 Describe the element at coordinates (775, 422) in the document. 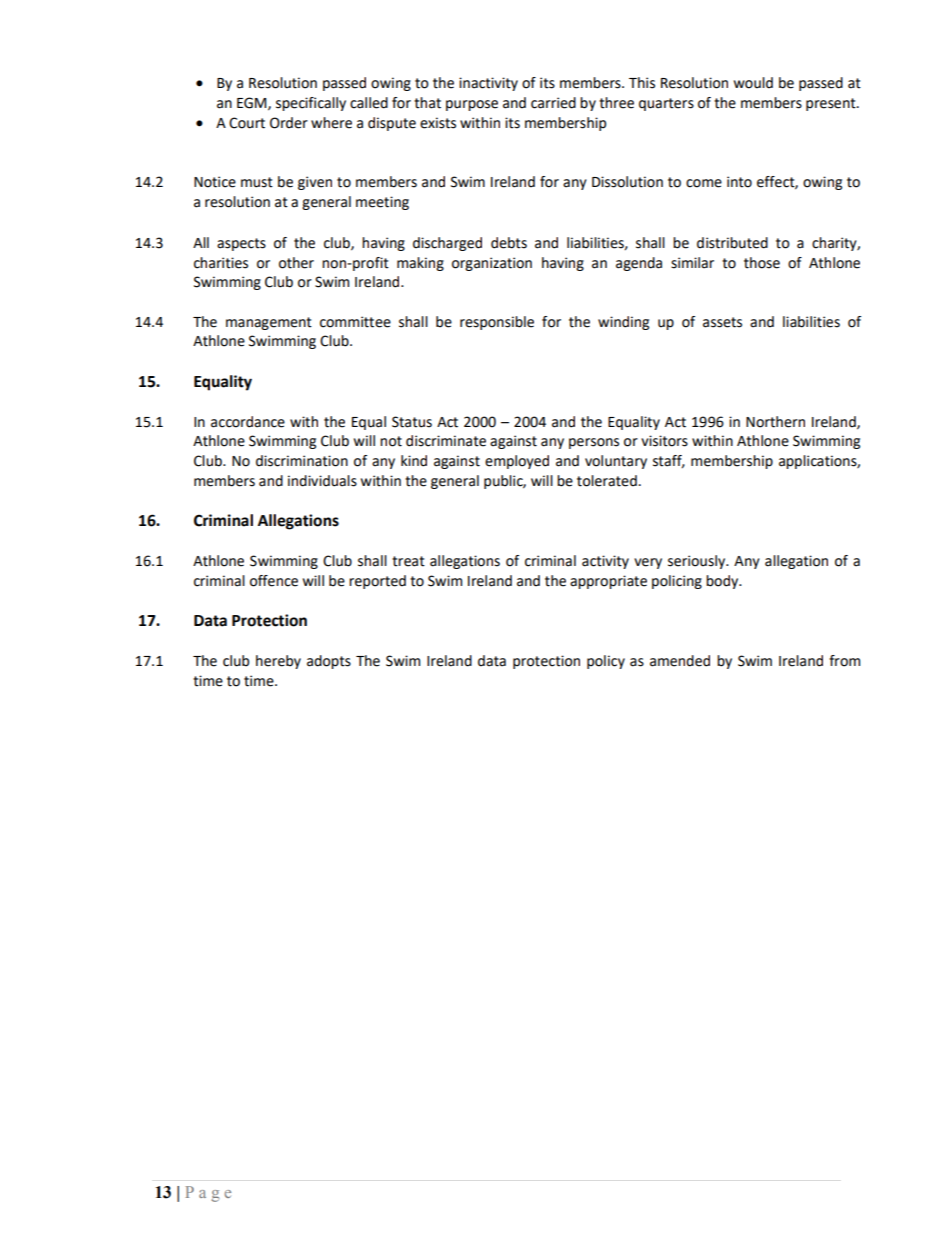

I see `Northern` at that location.
